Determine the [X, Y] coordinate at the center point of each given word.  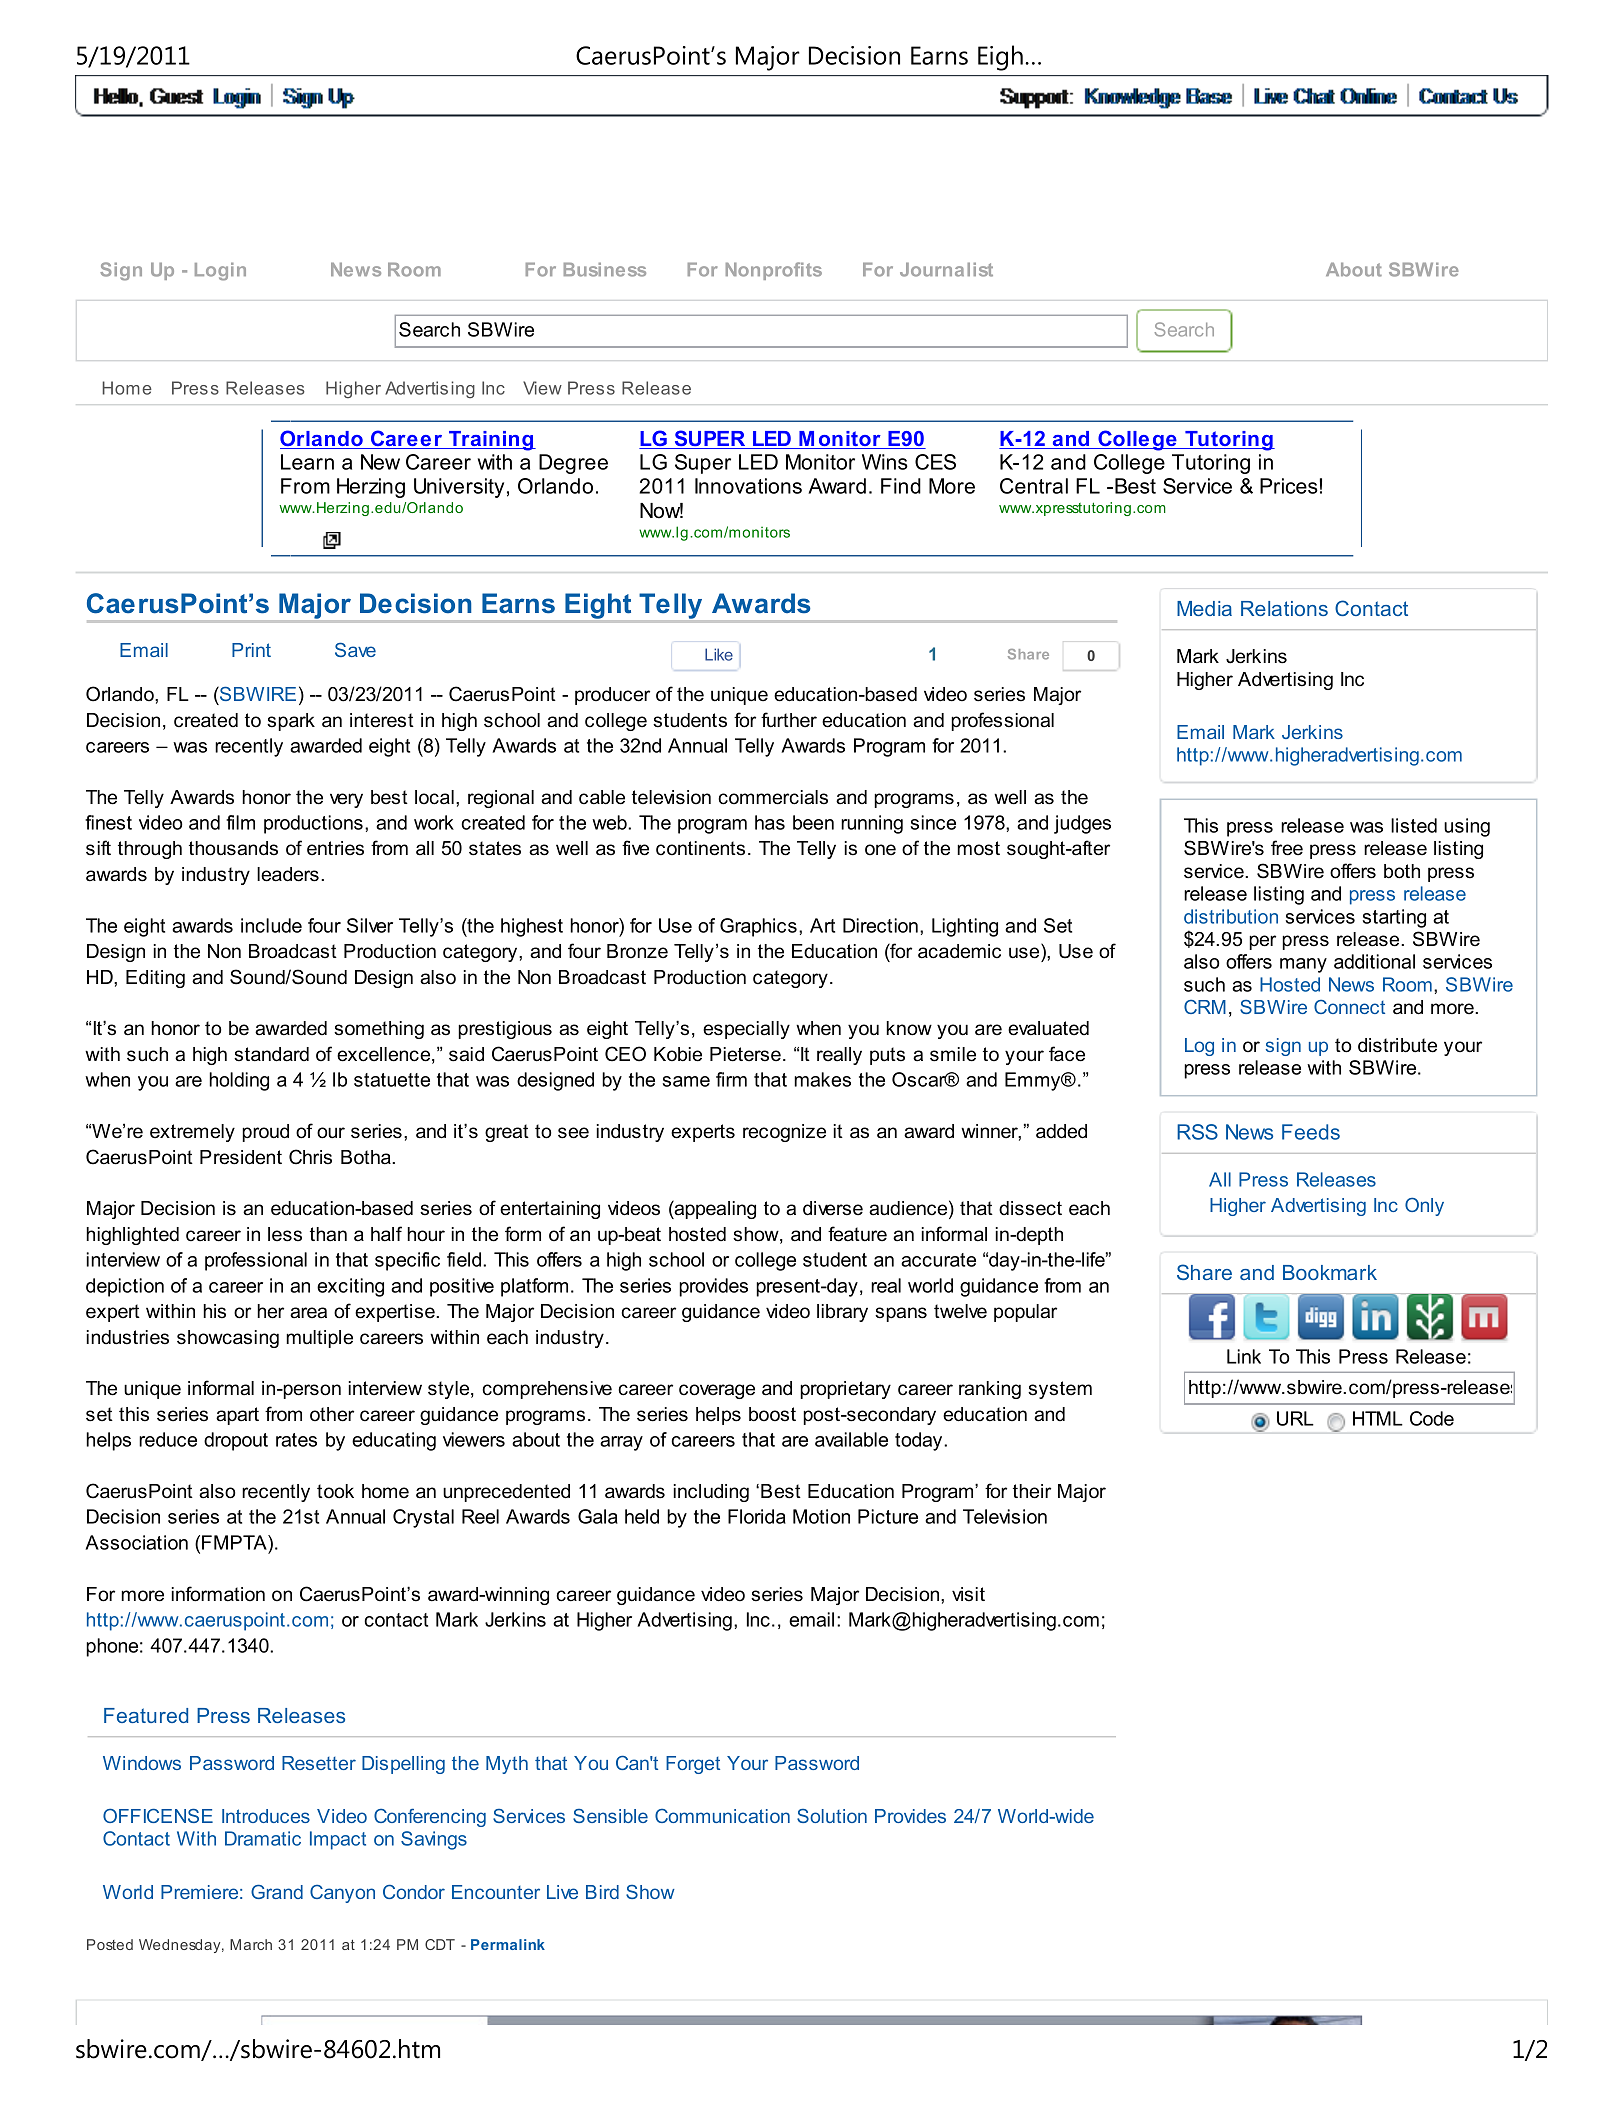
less [285, 1234]
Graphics [758, 927]
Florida [757, 1516]
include [271, 925]
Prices [1289, 486]
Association [136, 1542]
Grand [277, 1891]
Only [1424, 1206]
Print [251, 650]
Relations [1284, 608]
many [1303, 965]
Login [220, 271]
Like [719, 654]
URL [1295, 1418]
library [842, 1313]
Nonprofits [774, 271]
